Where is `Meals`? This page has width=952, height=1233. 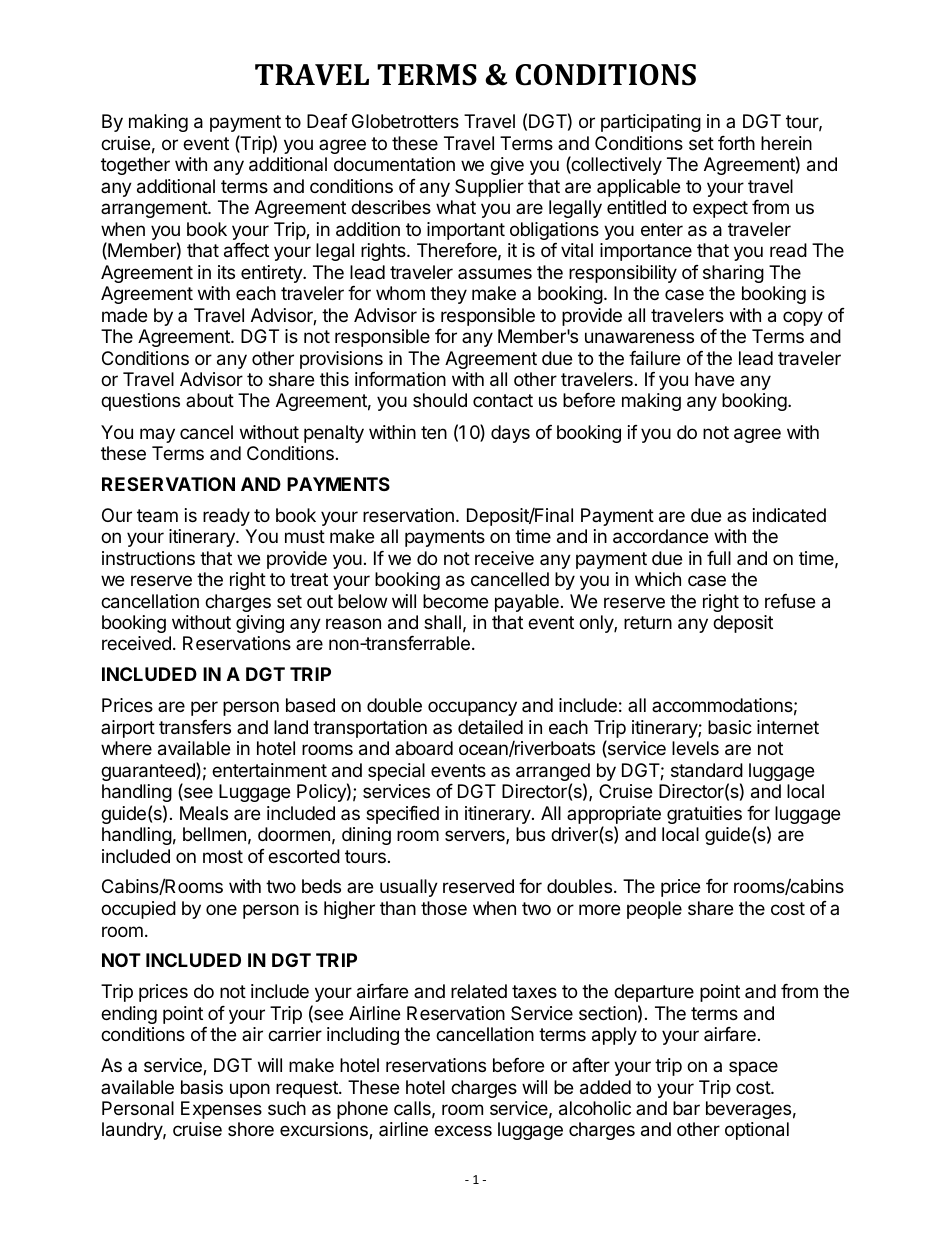 Meals is located at coordinates (204, 813).
